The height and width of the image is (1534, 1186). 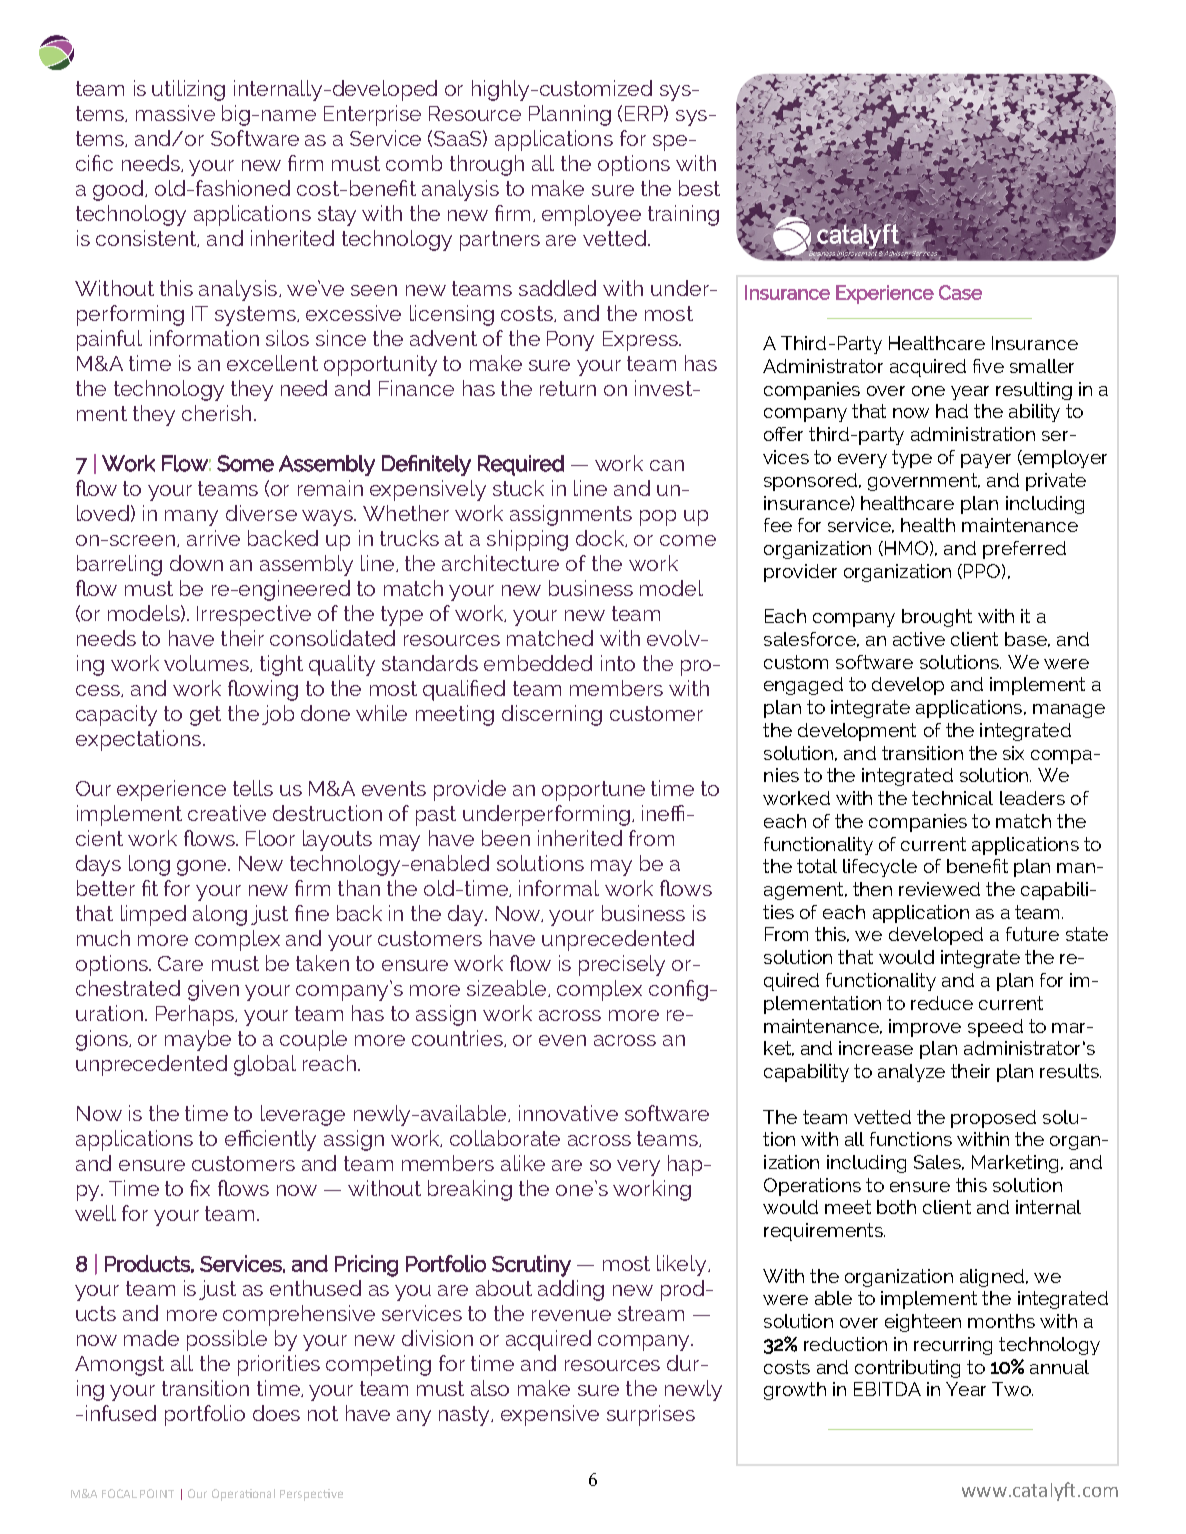 I want to click on innovative, so click(x=568, y=1113).
